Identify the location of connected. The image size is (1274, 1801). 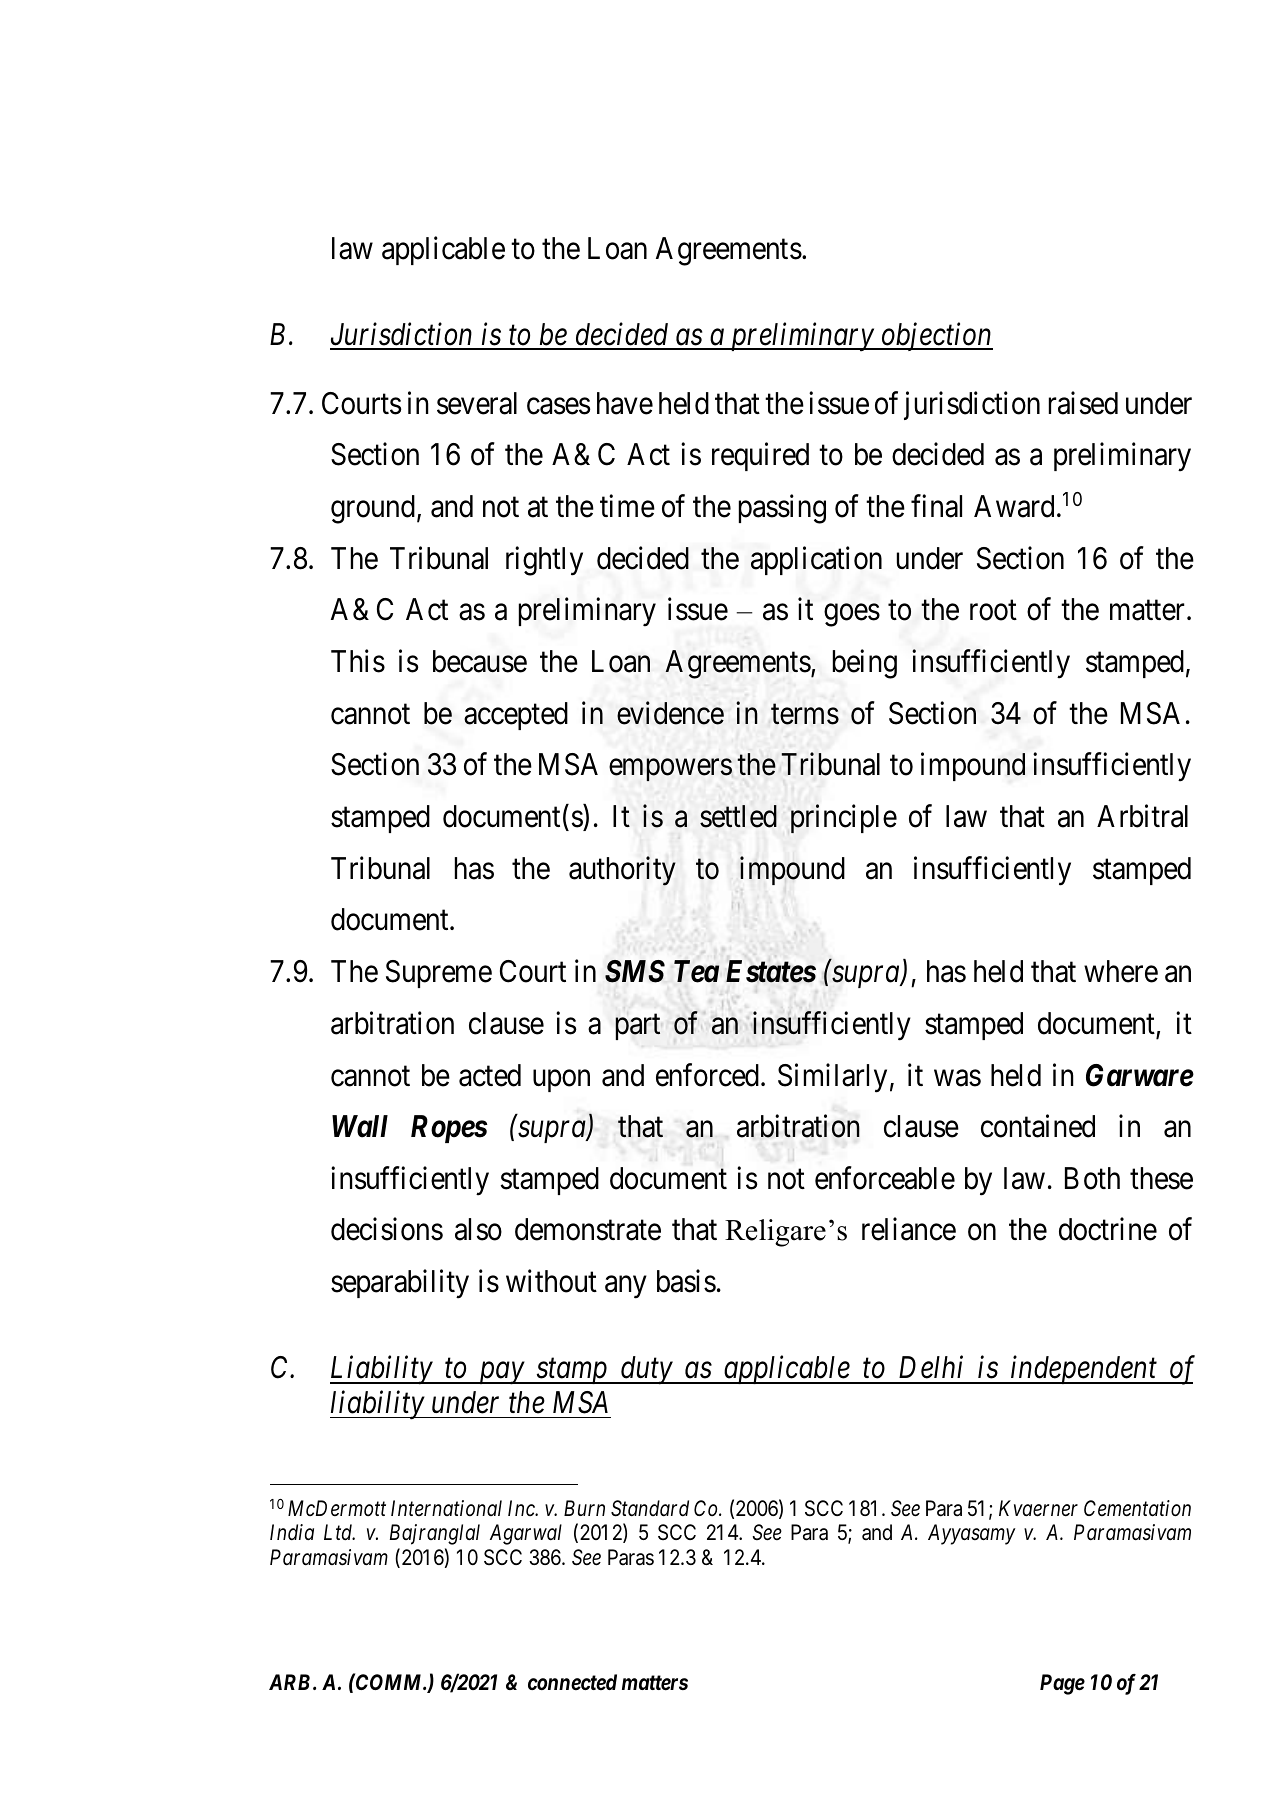
(572, 1682).
